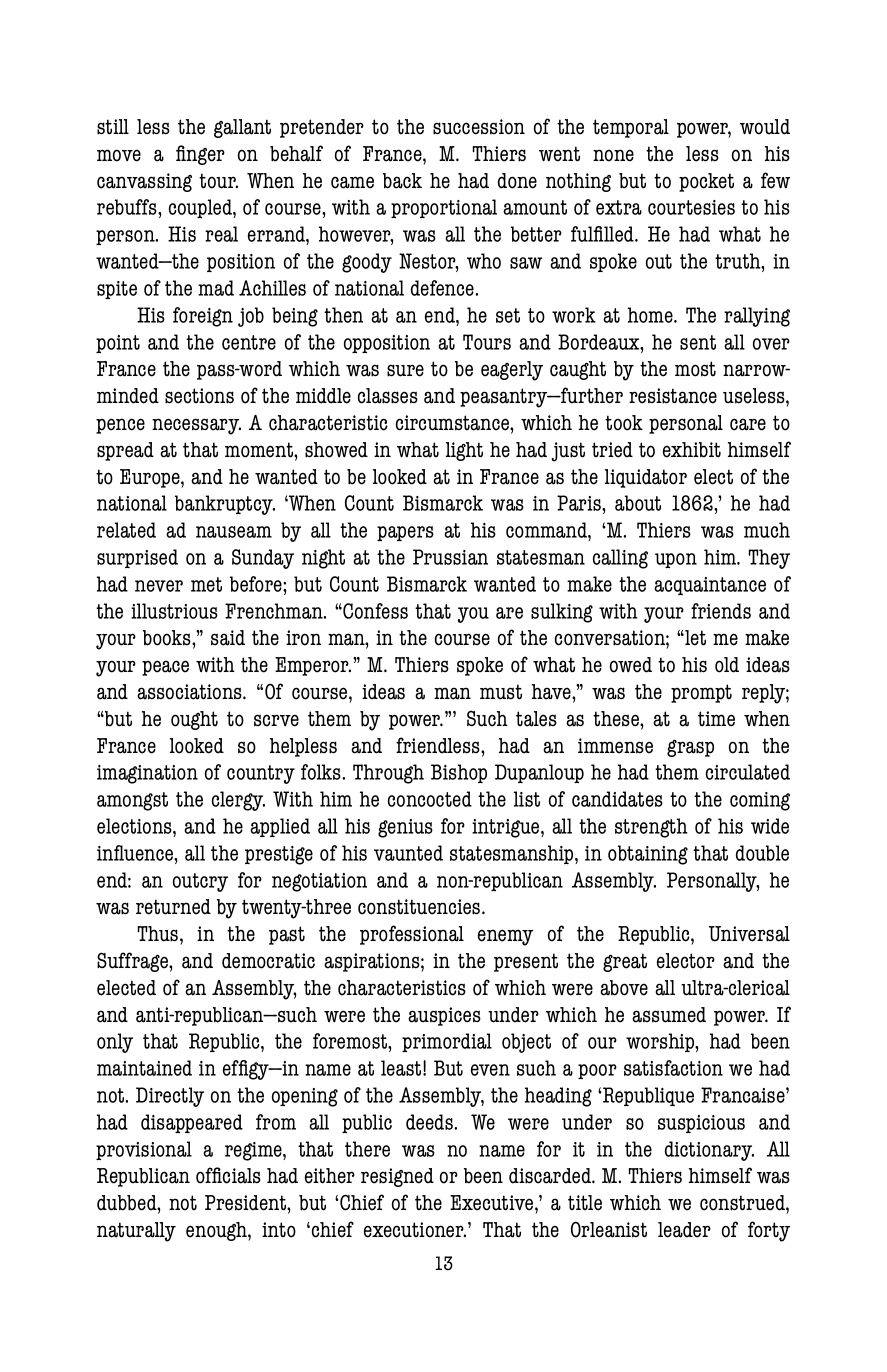 Image resolution: width=887 pixels, height=1372 pixels. What do you see at coordinates (684, 1230) in the screenshot?
I see `leader` at bounding box center [684, 1230].
